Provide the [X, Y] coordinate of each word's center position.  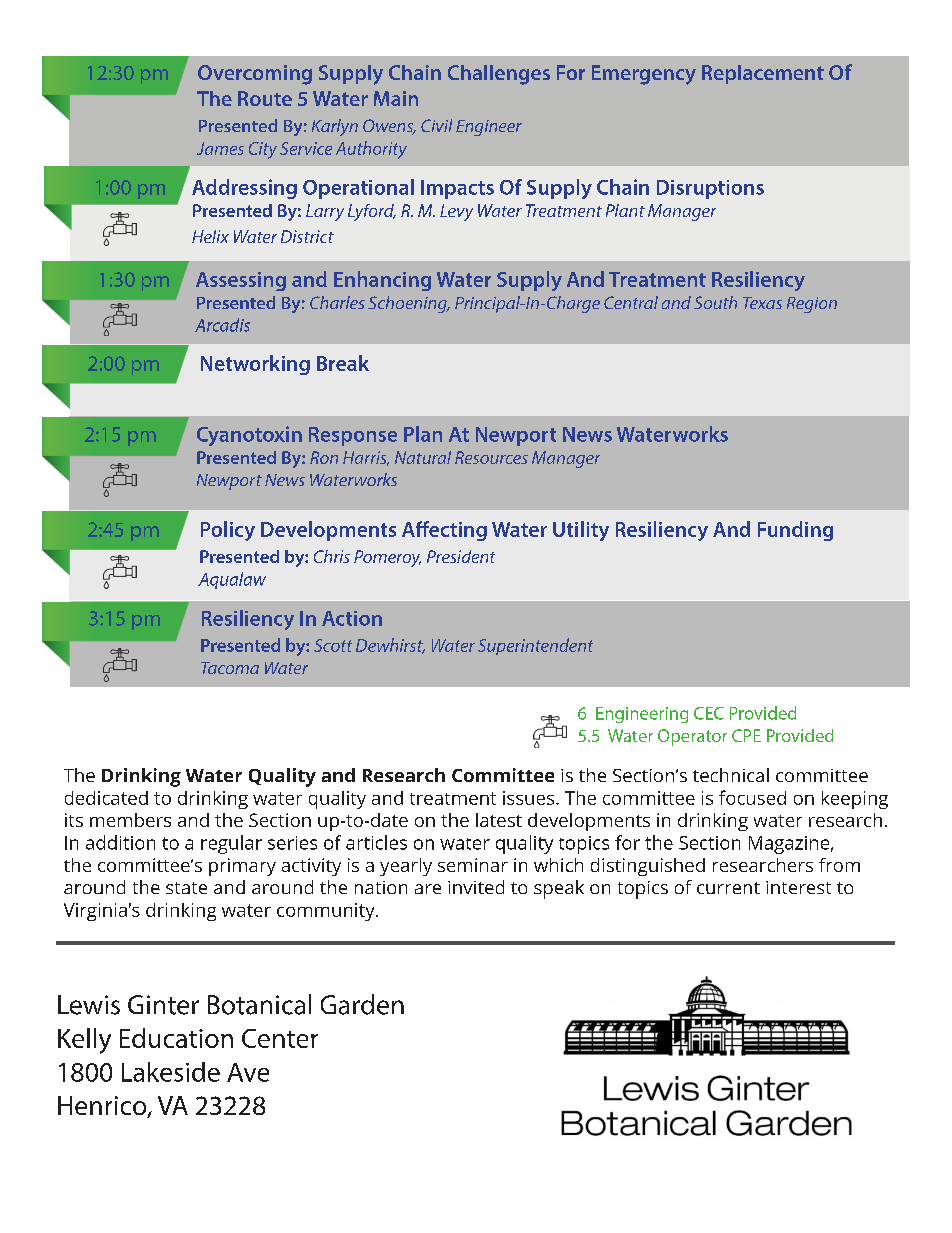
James [220, 148]
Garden [362, 1004]
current [728, 888]
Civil [436, 125]
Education [176, 1038]
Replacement [763, 74]
